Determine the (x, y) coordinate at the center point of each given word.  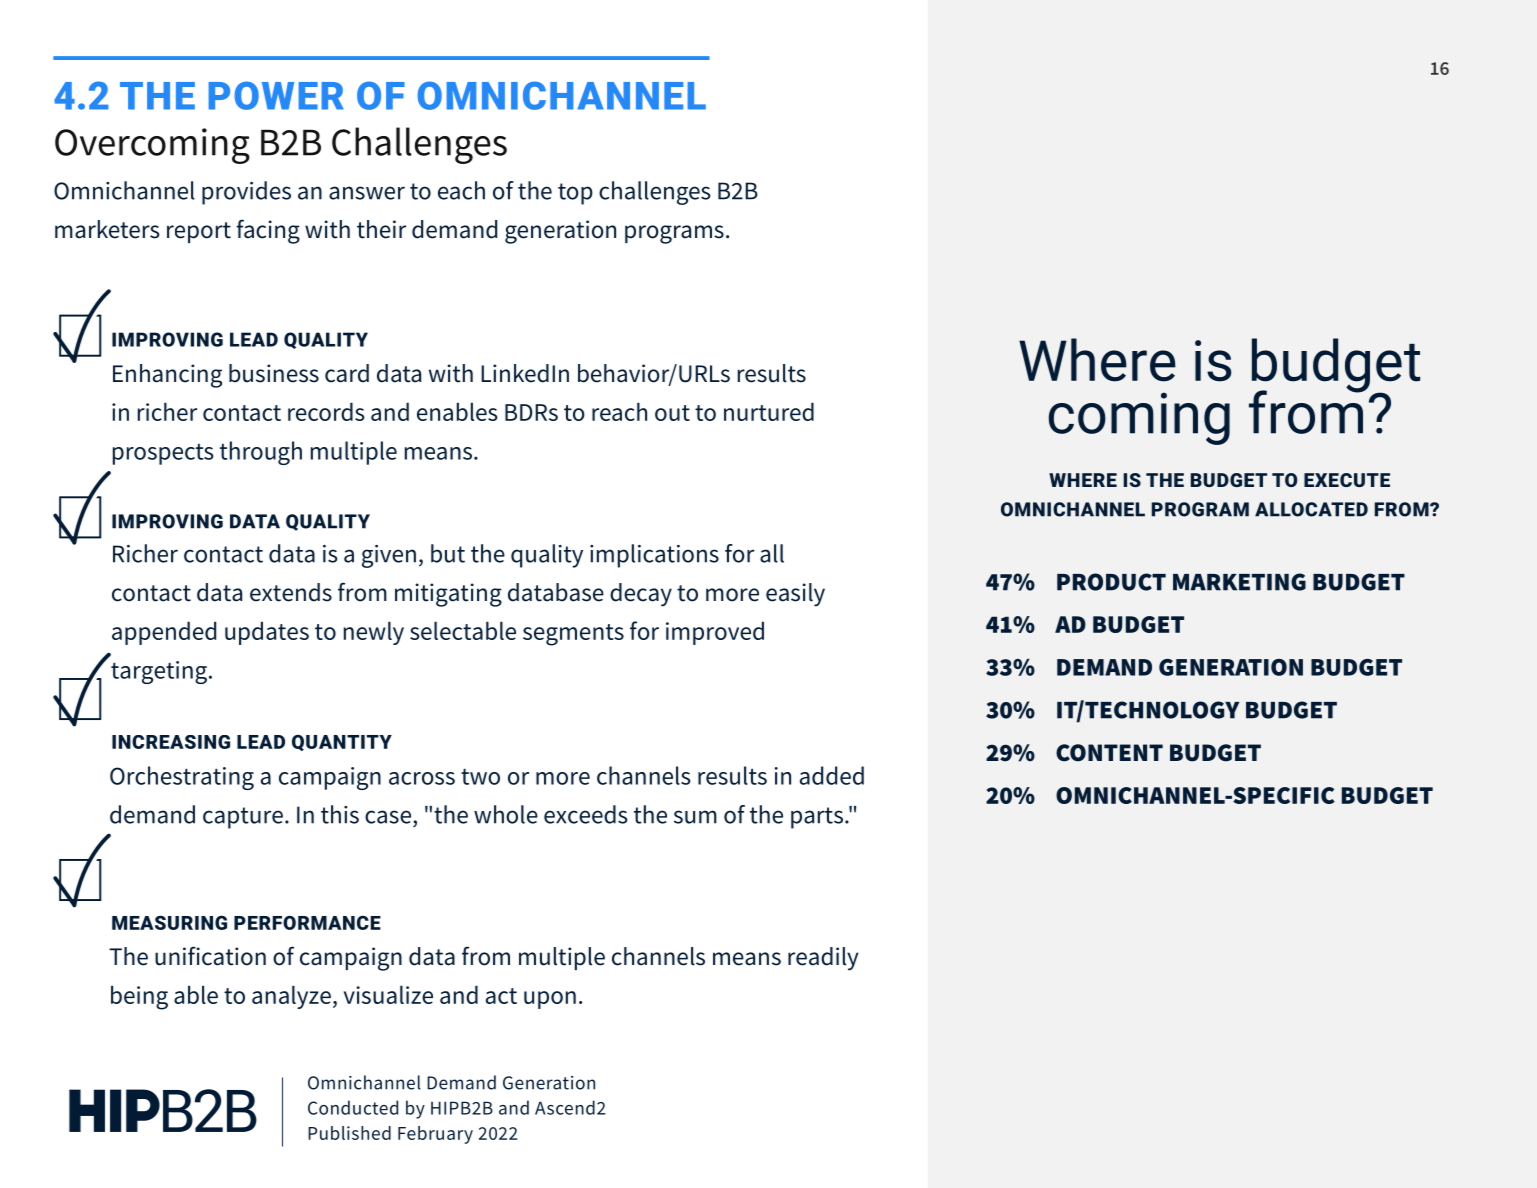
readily (823, 959)
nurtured (769, 411)
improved (715, 633)
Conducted (353, 1107)
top (575, 194)
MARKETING (1239, 582)
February (435, 1135)
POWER (276, 95)
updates (267, 633)
